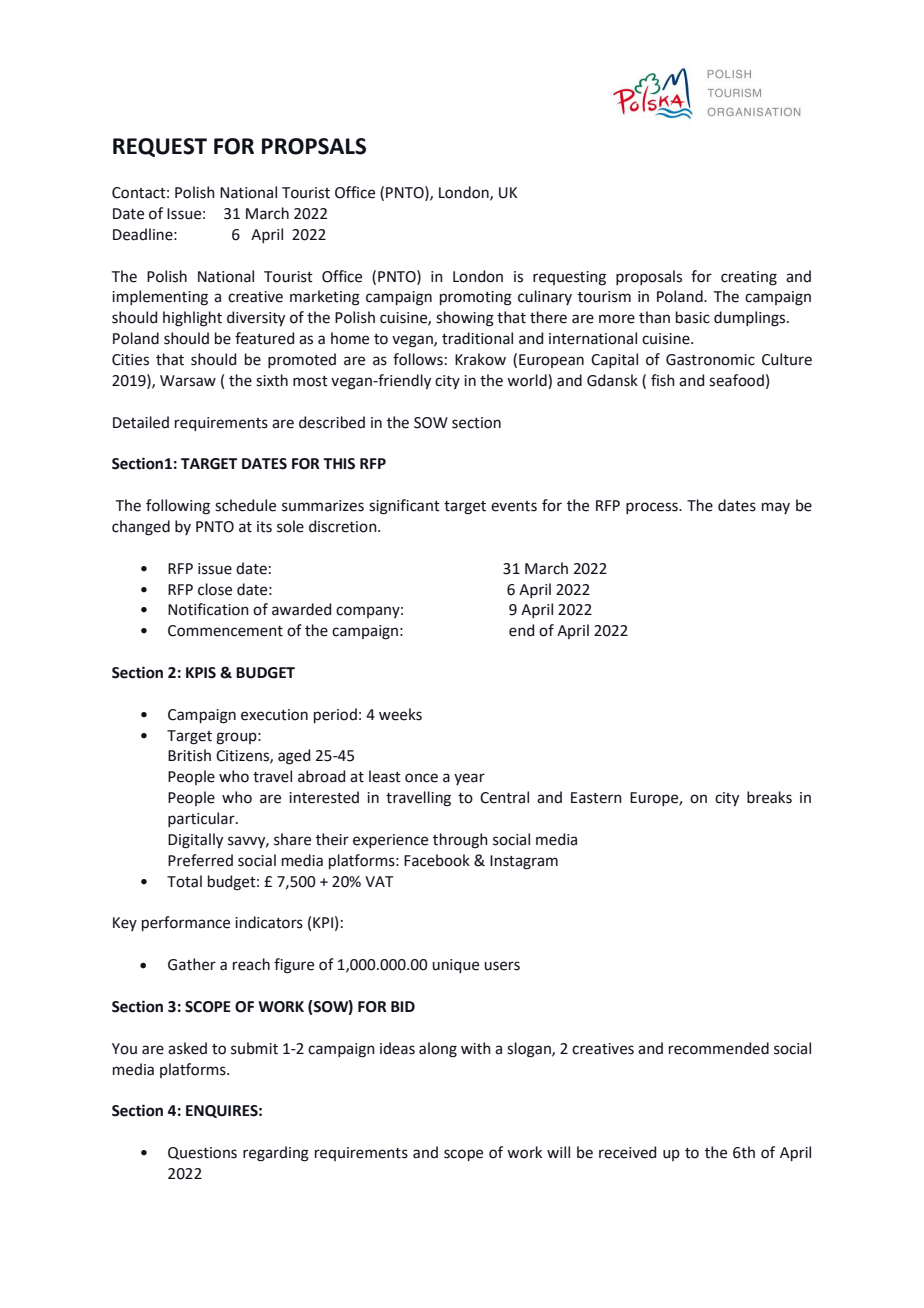 The image size is (924, 1308). I want to click on significant, so click(404, 507).
